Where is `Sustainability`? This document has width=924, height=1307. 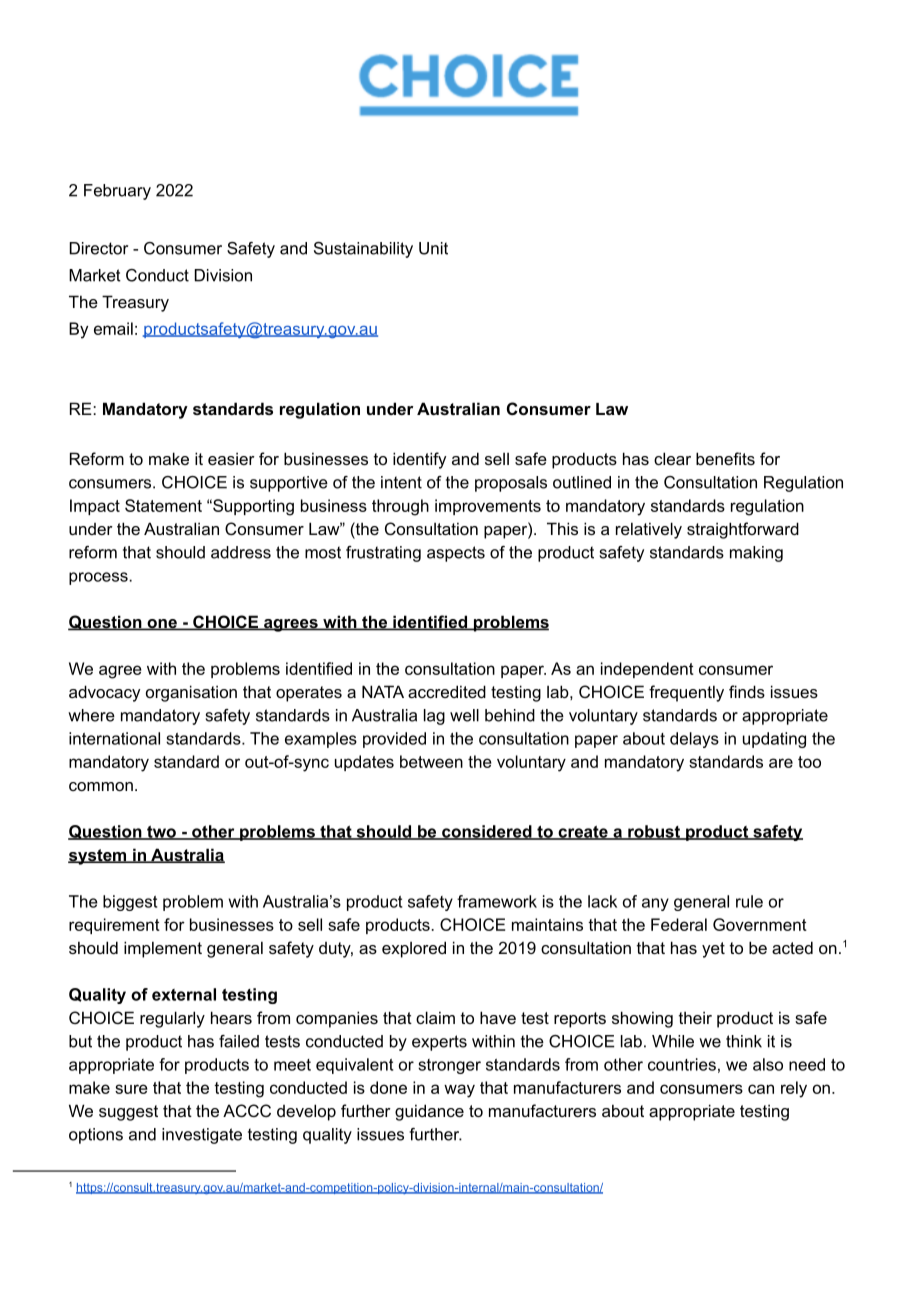 Sustainability is located at coordinates (363, 250).
